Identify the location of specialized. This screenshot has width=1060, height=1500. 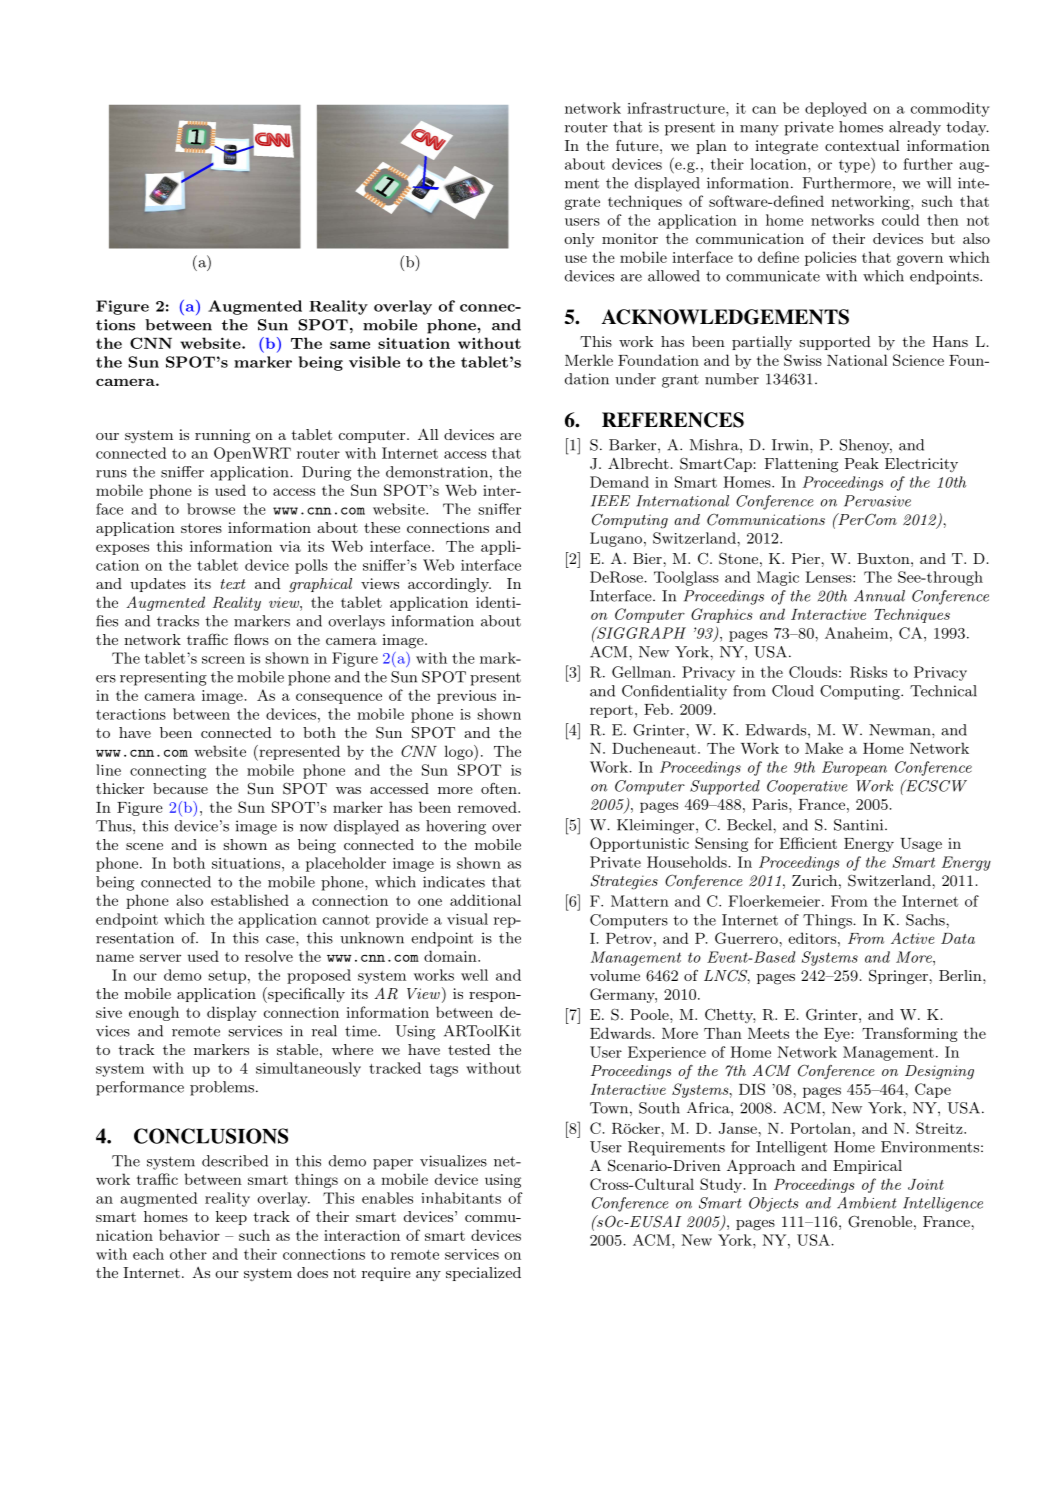
(483, 1274).
